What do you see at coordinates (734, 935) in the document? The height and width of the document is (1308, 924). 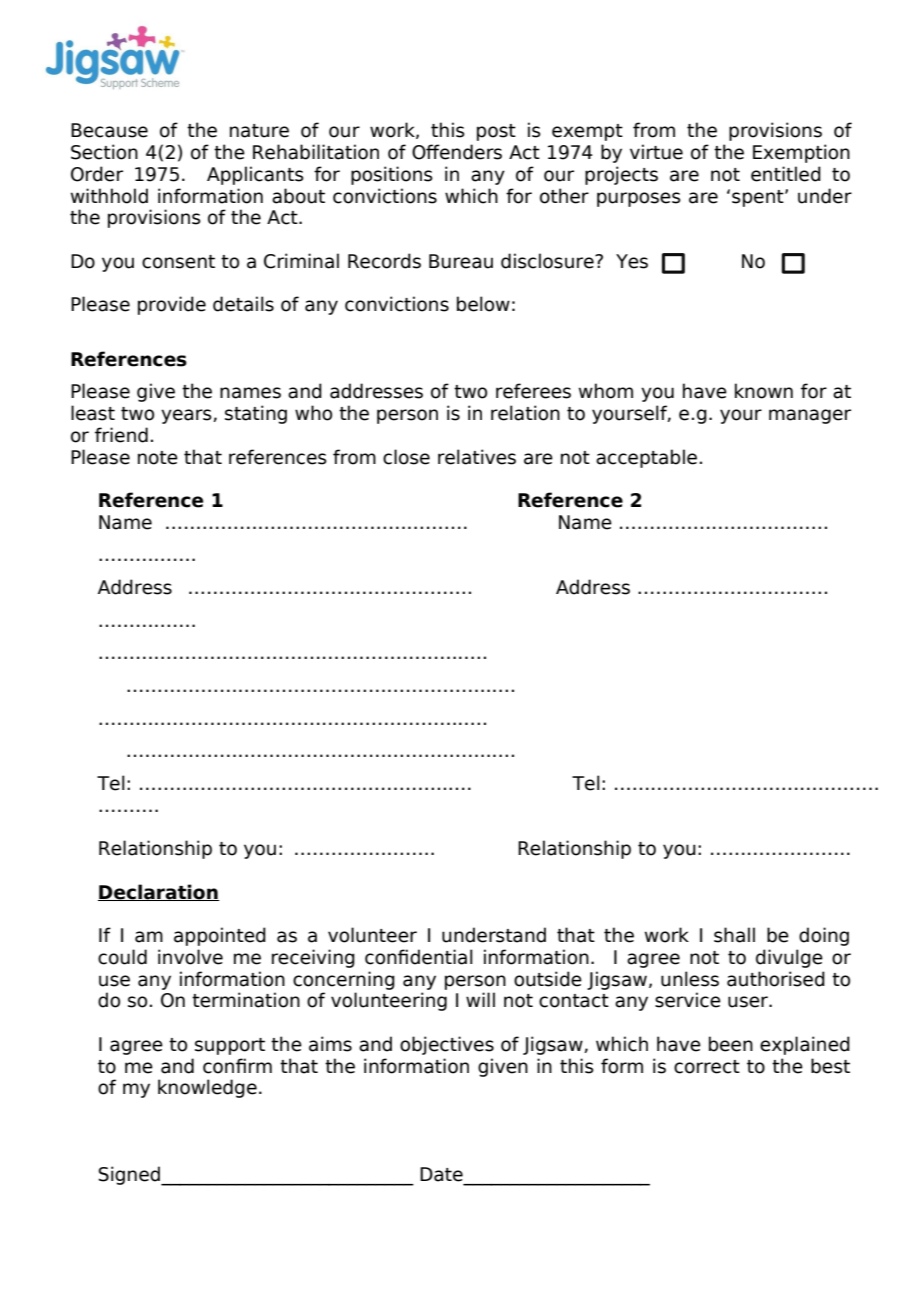 I see `shall` at bounding box center [734, 935].
